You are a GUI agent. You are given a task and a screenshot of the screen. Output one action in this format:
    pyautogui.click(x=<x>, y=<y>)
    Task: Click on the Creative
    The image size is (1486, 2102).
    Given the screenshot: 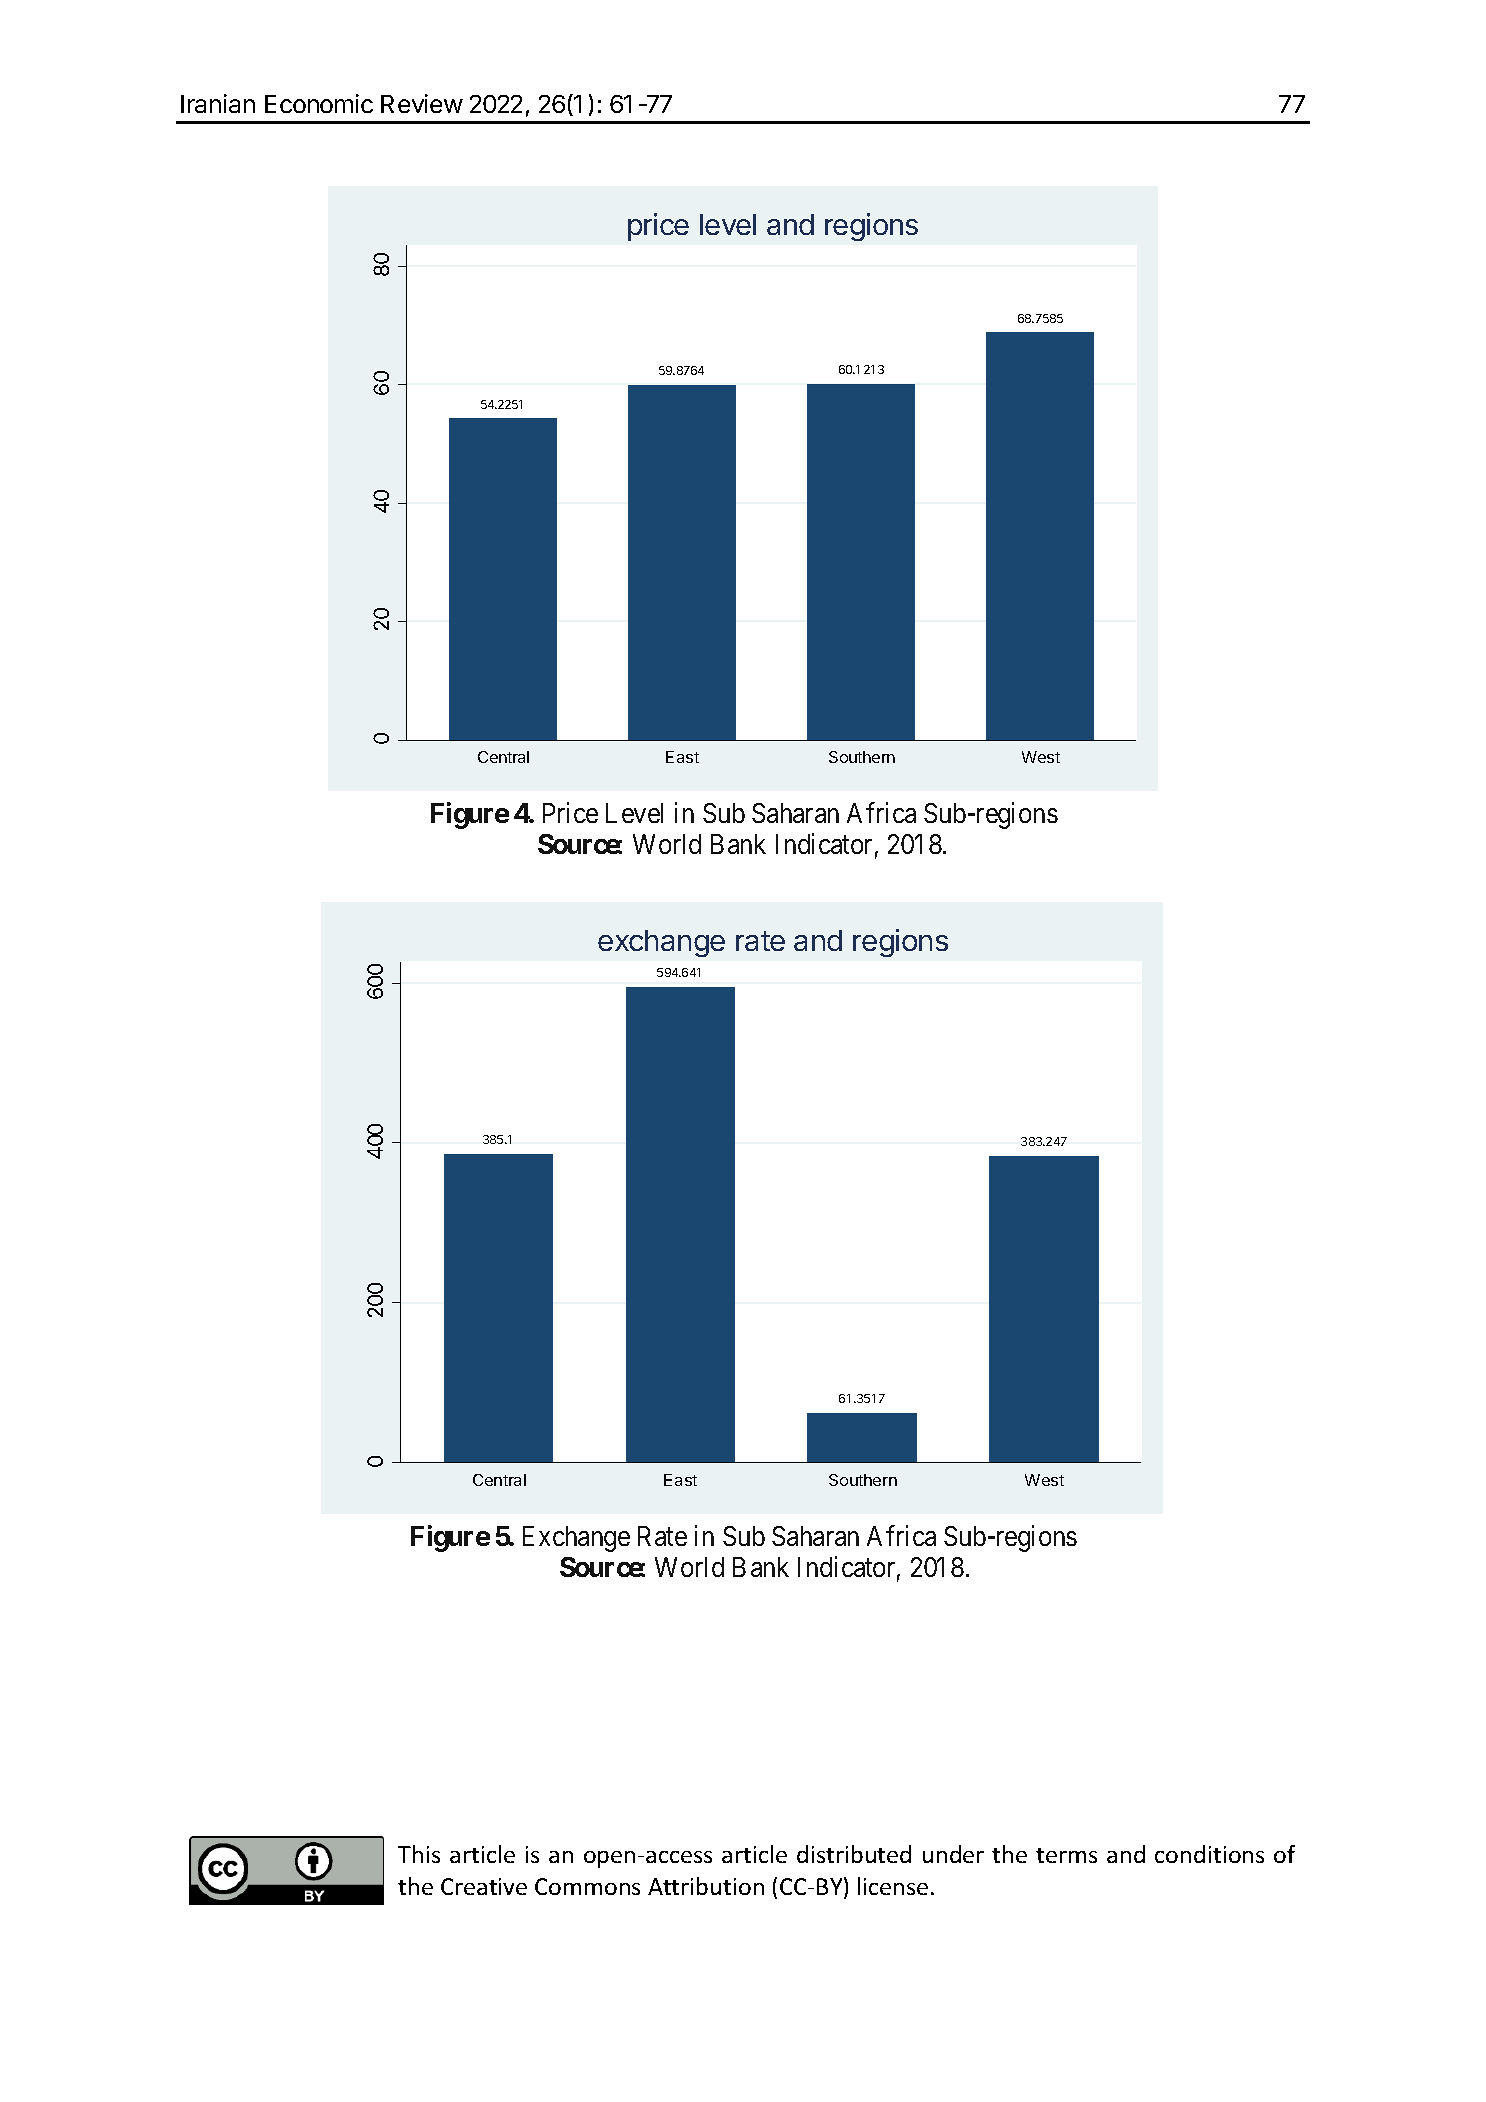 What is the action you would take?
    pyautogui.click(x=484, y=1886)
